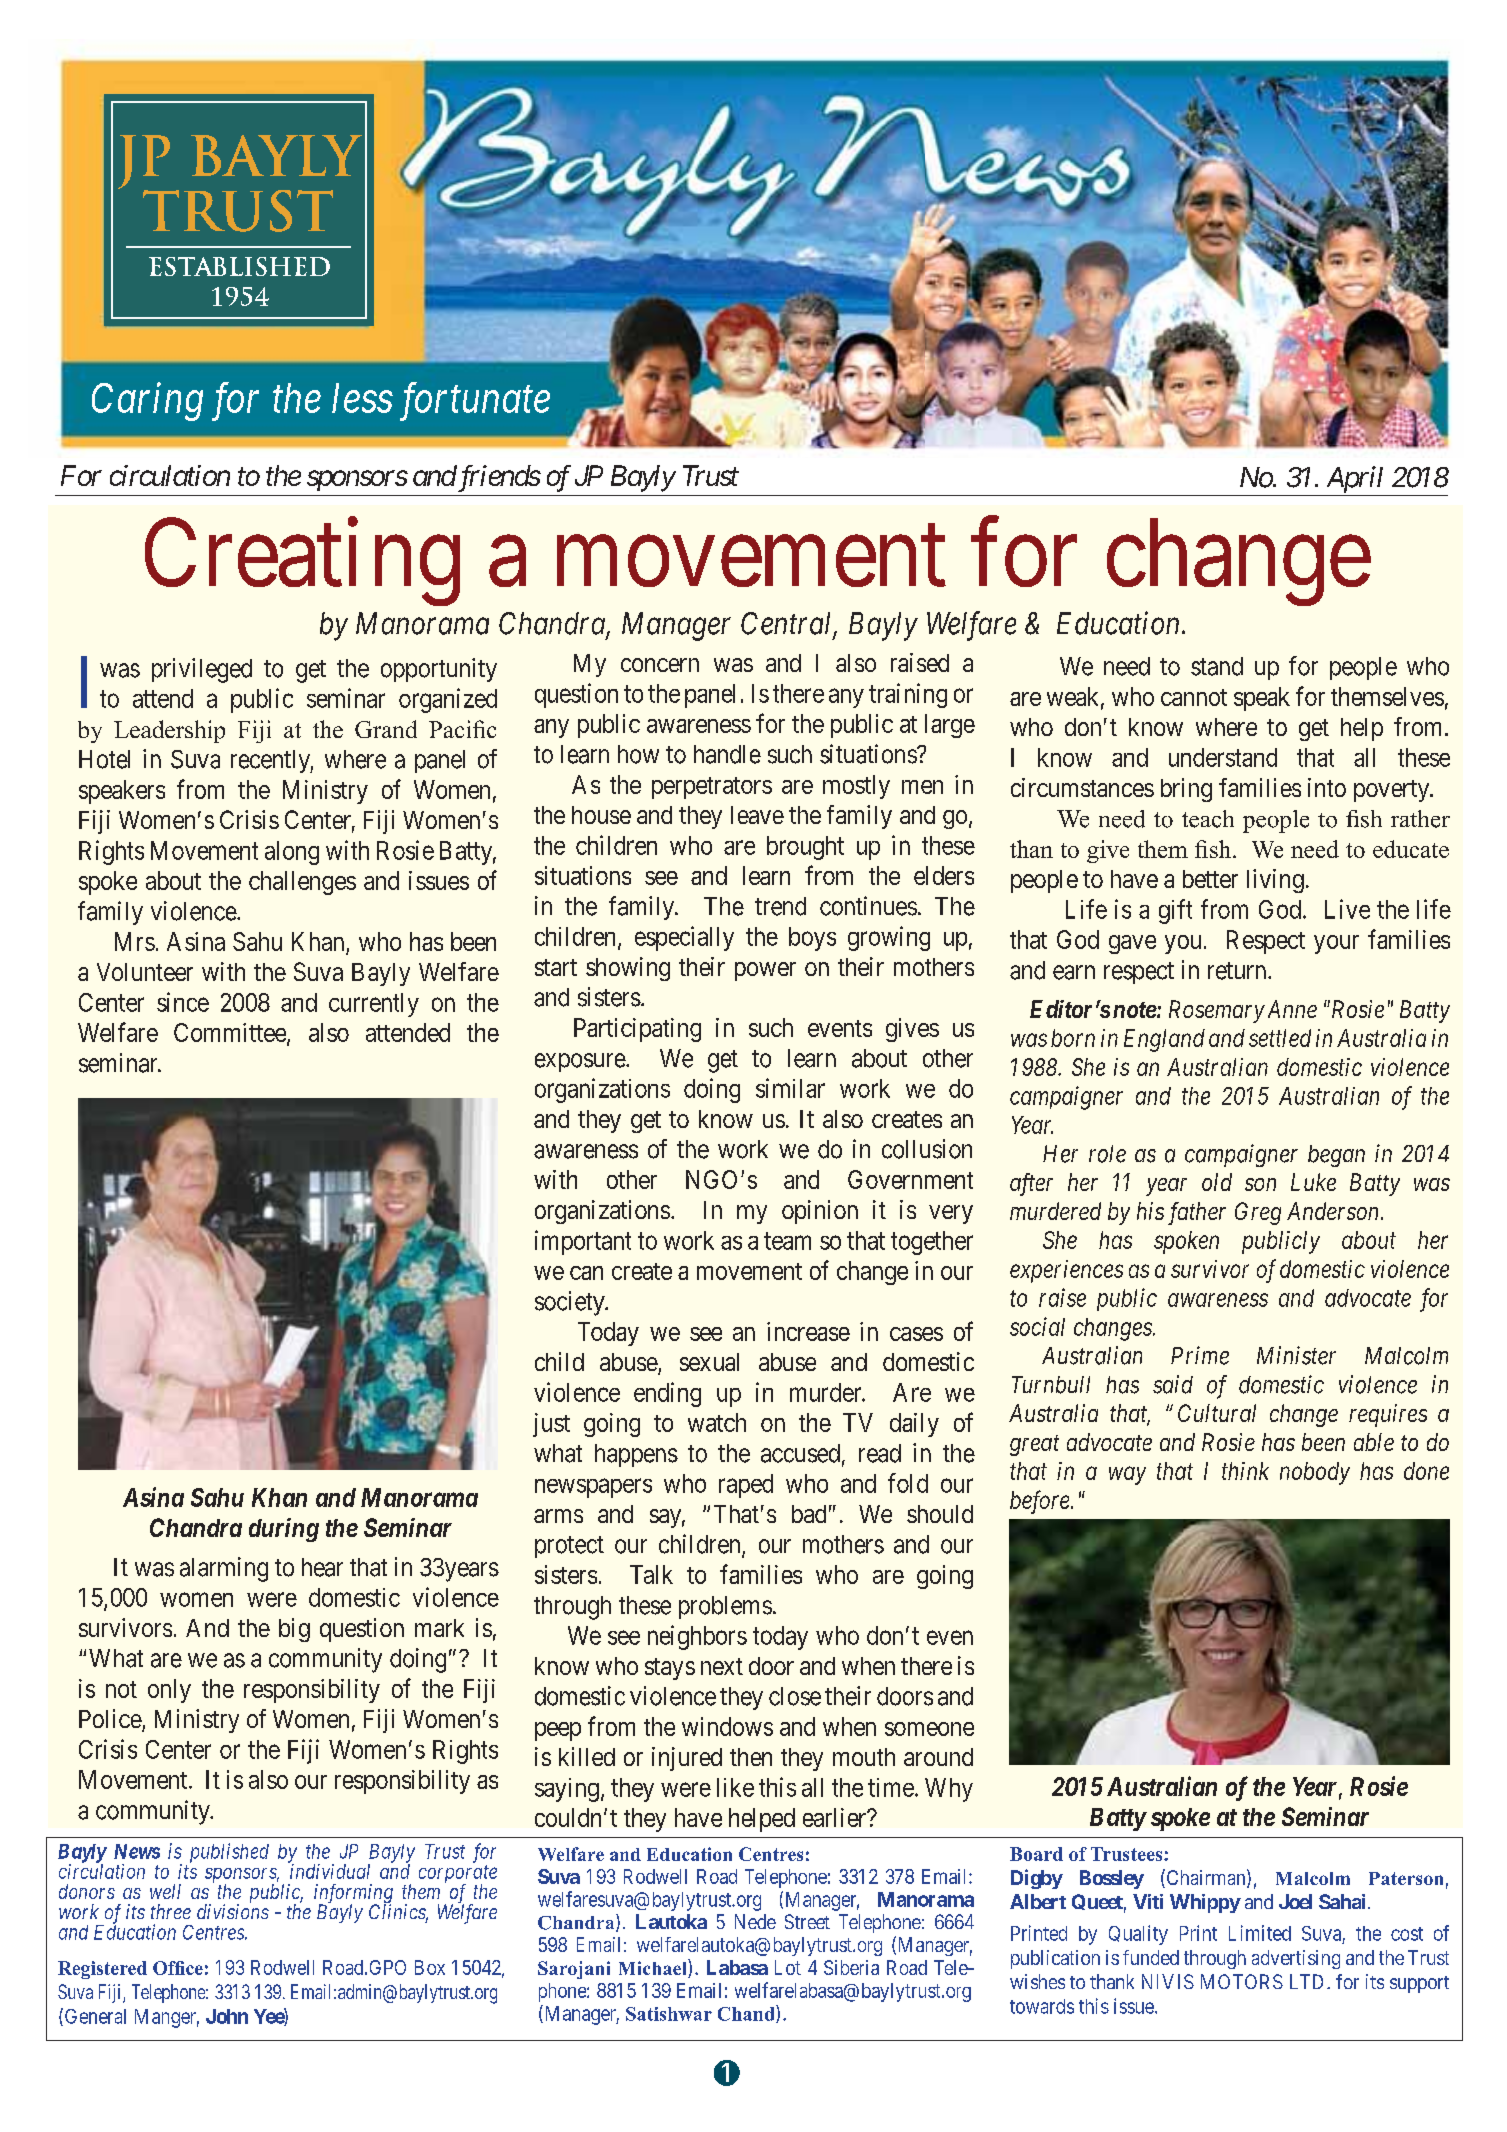  Describe the element at coordinates (475, 402) in the screenshot. I see `fortunate` at that location.
